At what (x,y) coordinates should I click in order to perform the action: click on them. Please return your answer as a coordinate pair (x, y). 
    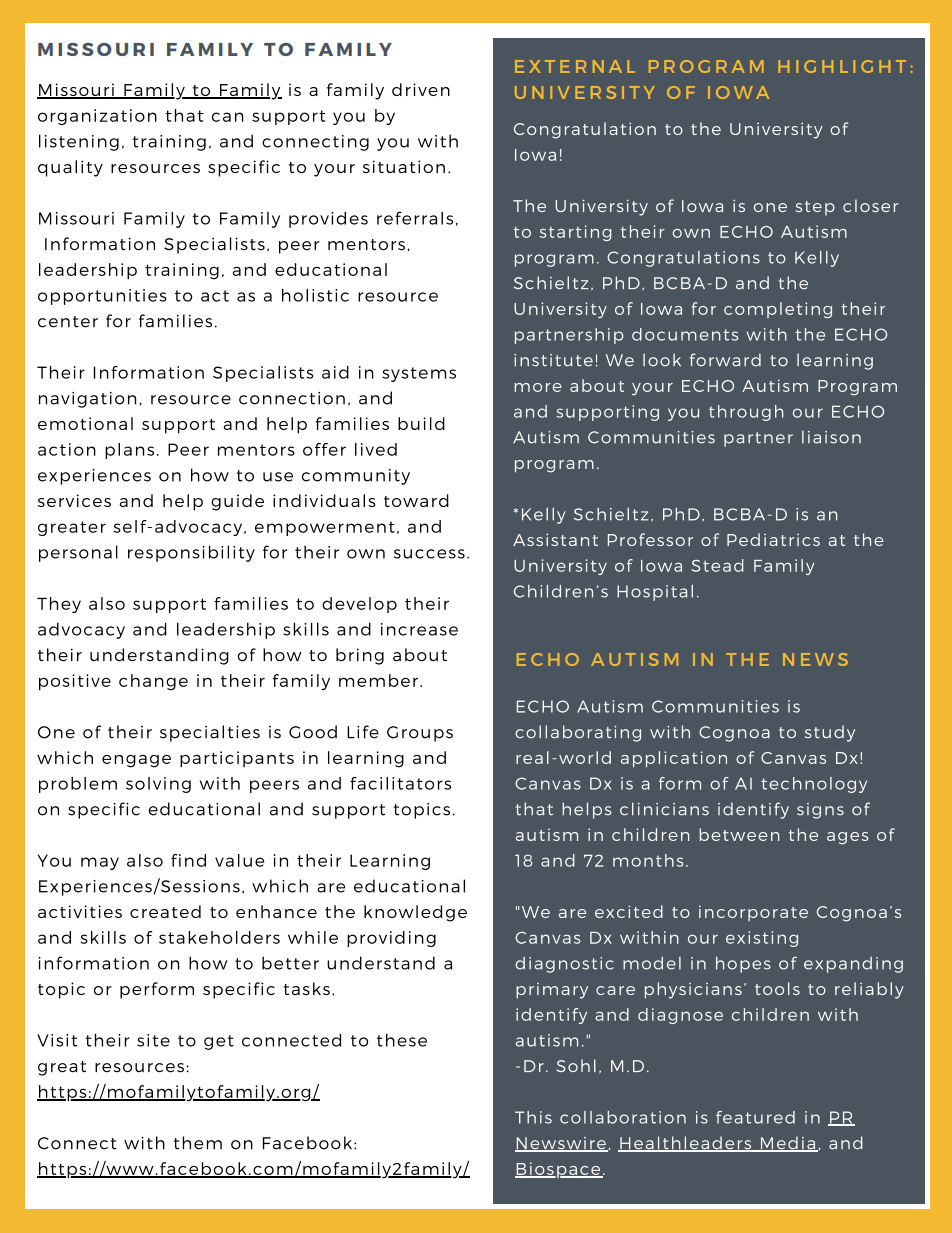
    Looking at the image, I should click on (198, 1143).
